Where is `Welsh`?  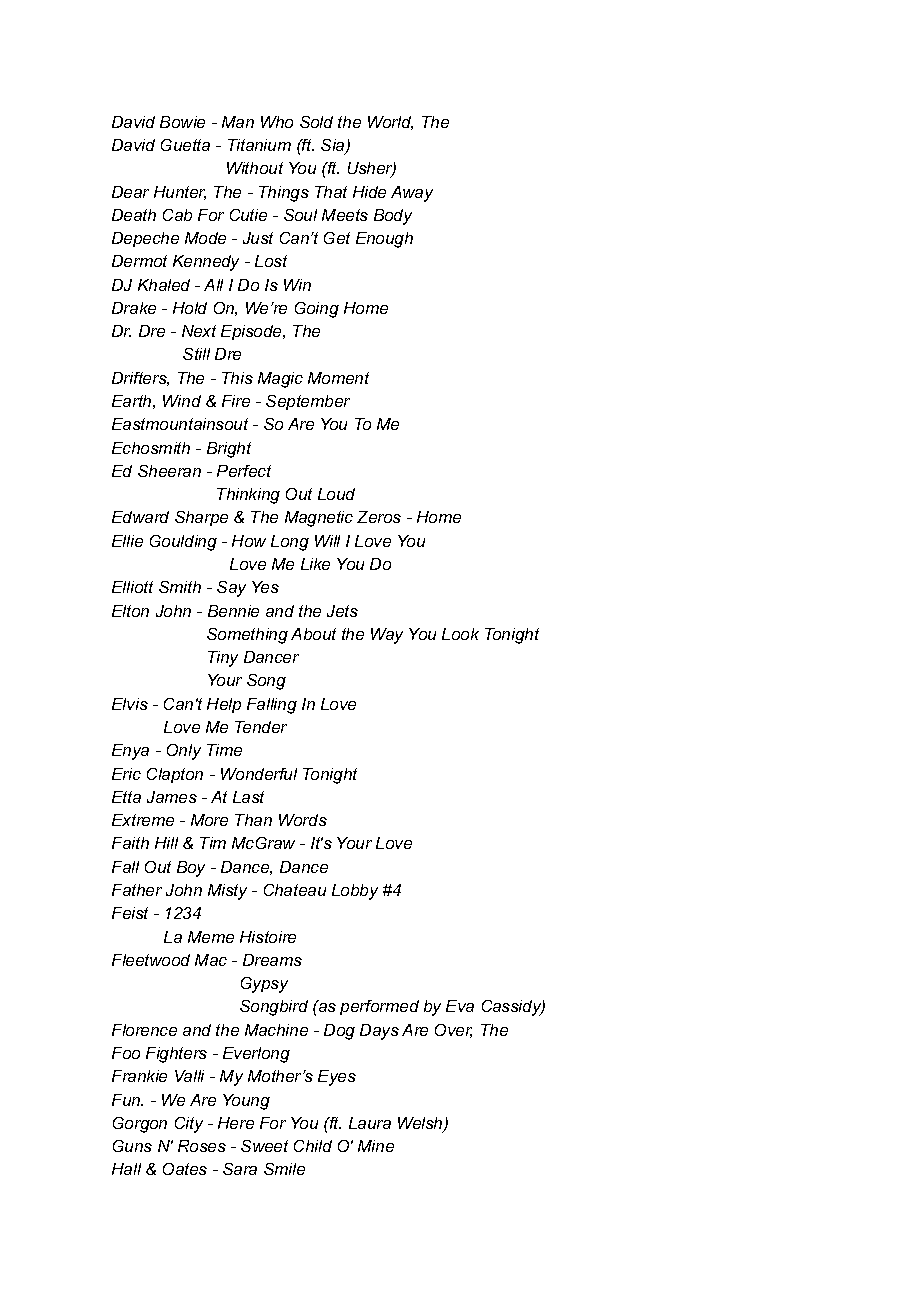 Welsh is located at coordinates (421, 1124).
